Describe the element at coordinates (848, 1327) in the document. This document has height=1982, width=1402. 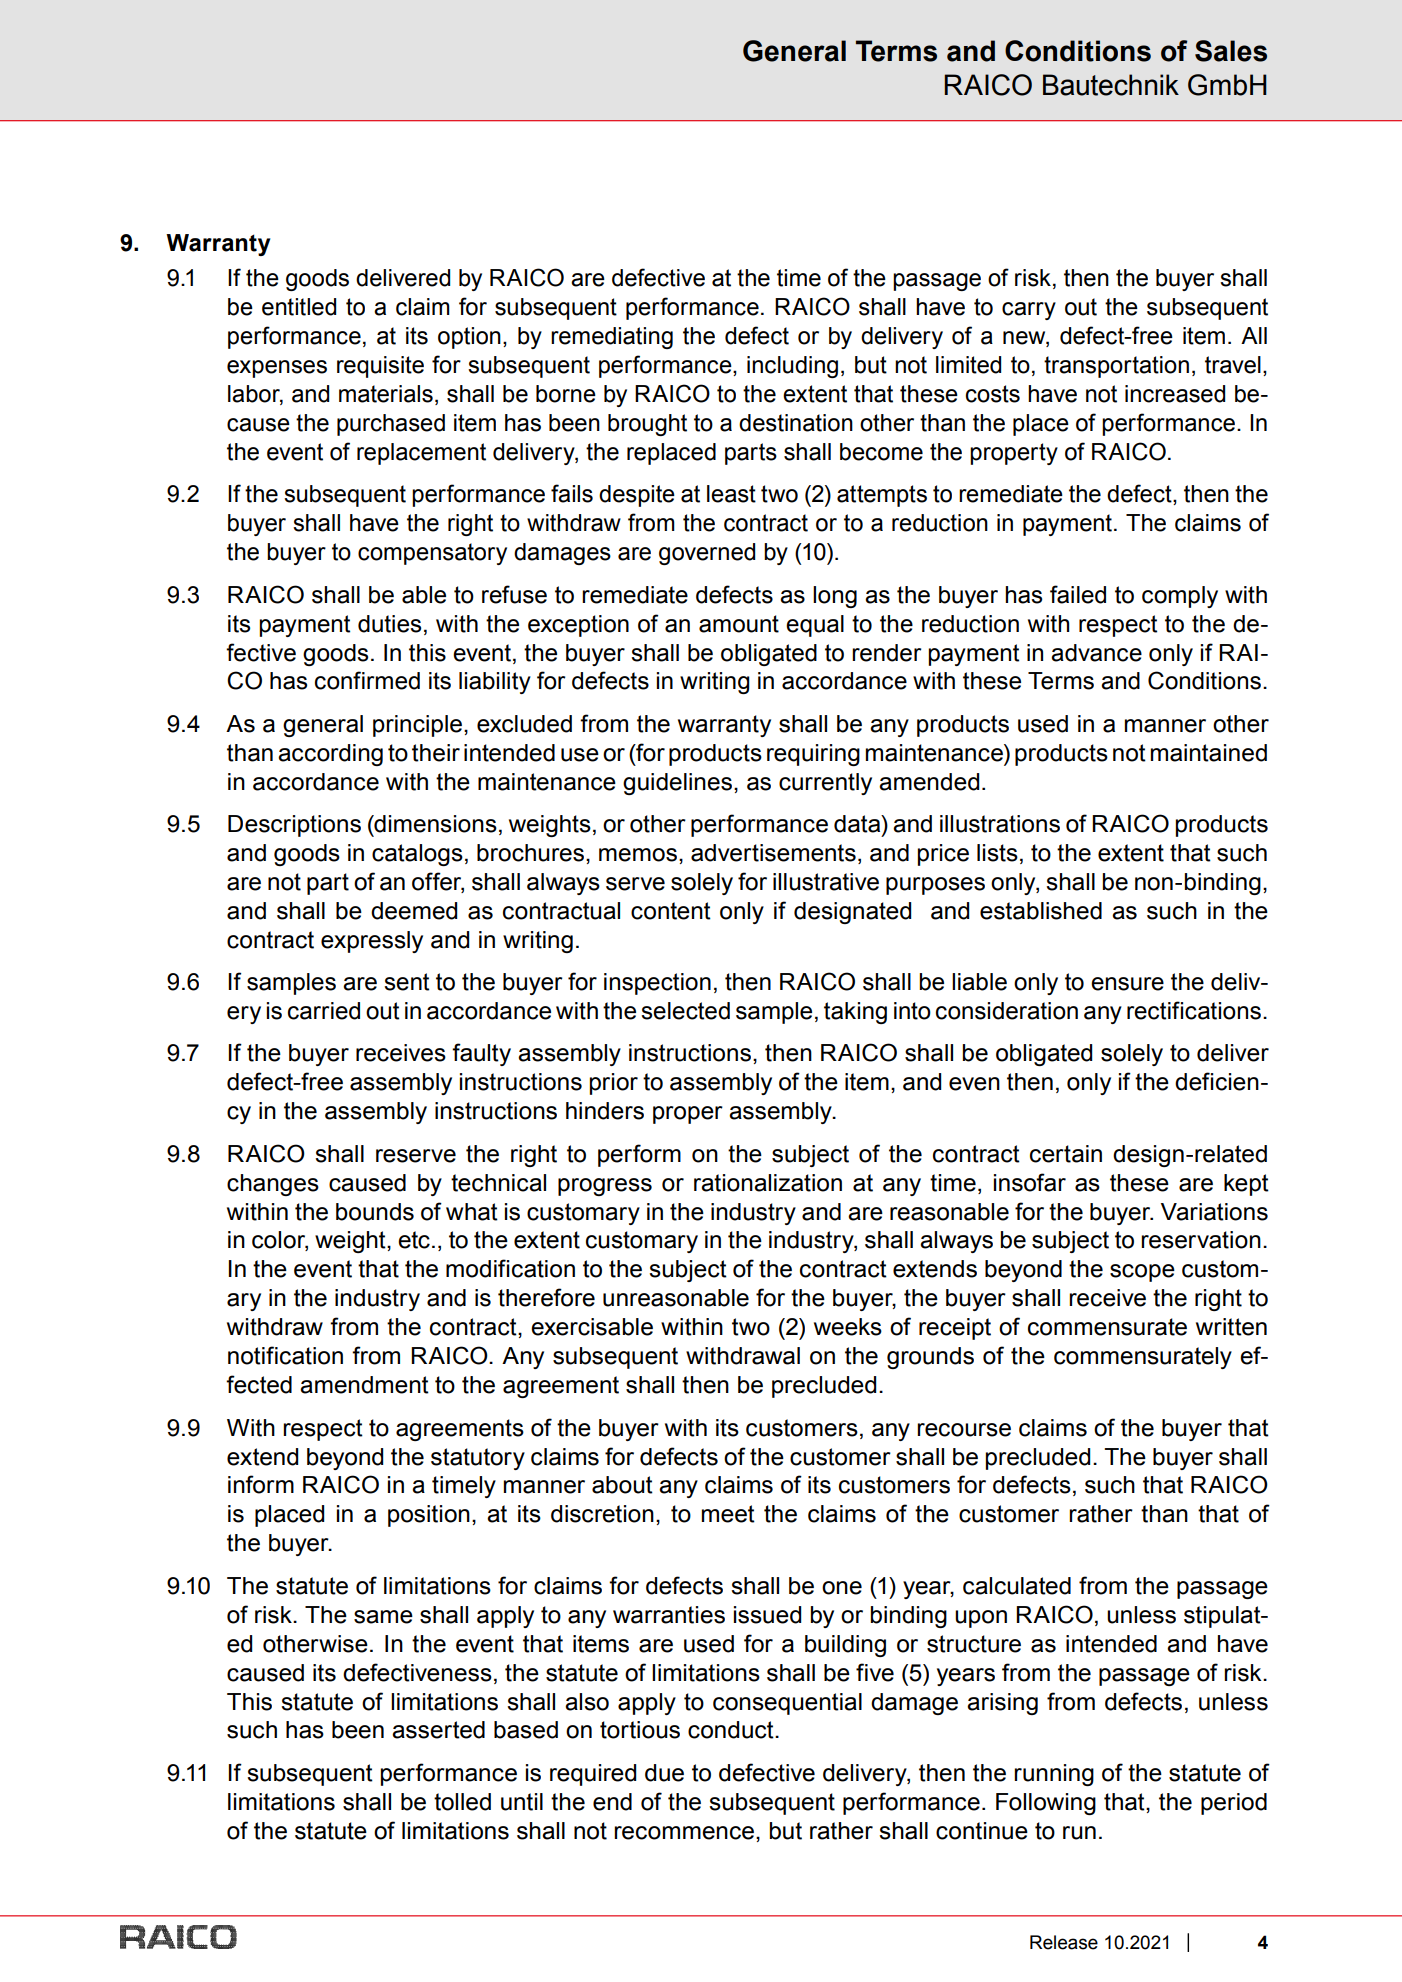
I see `weeks` at that location.
